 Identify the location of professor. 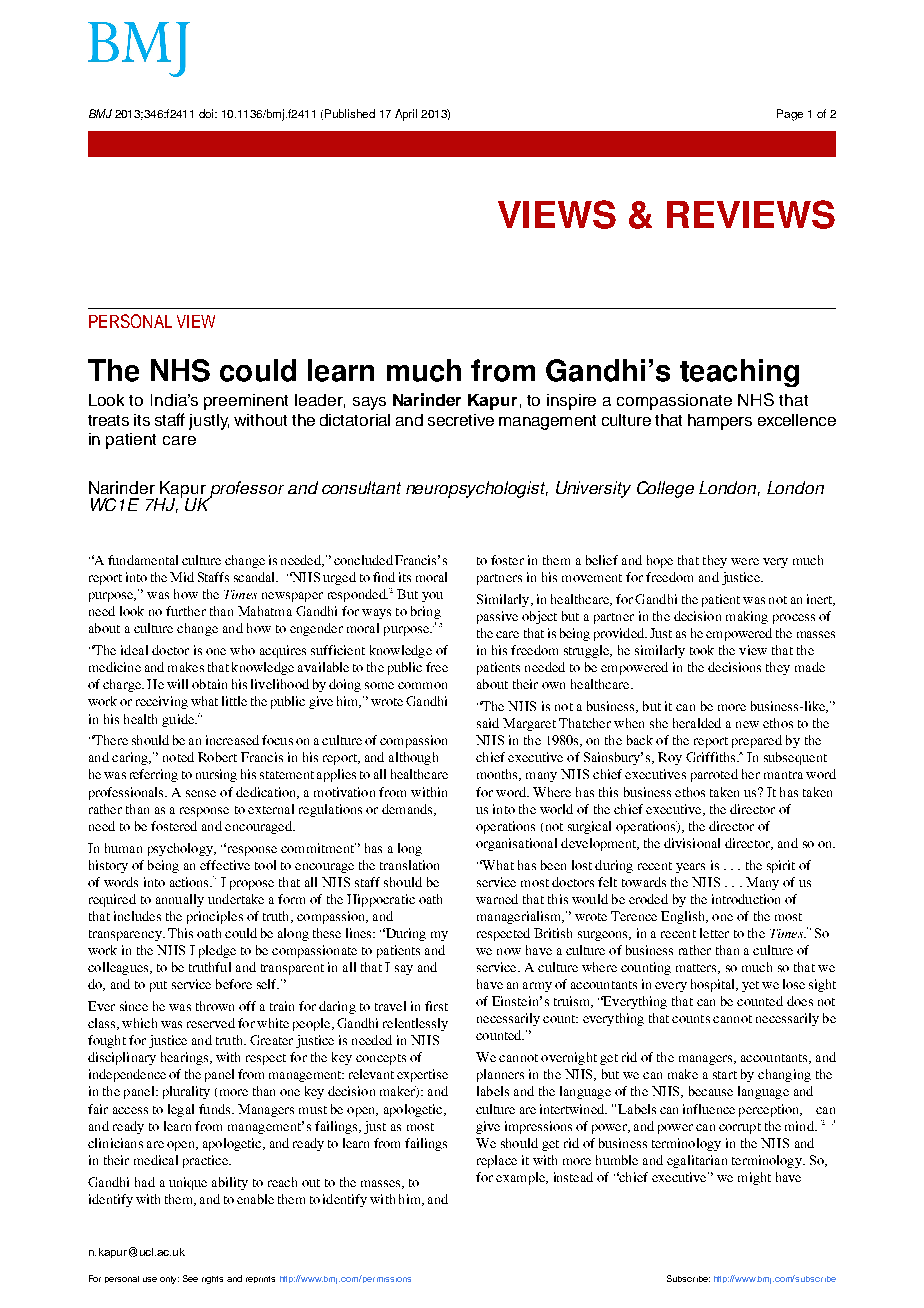
(246, 490).
